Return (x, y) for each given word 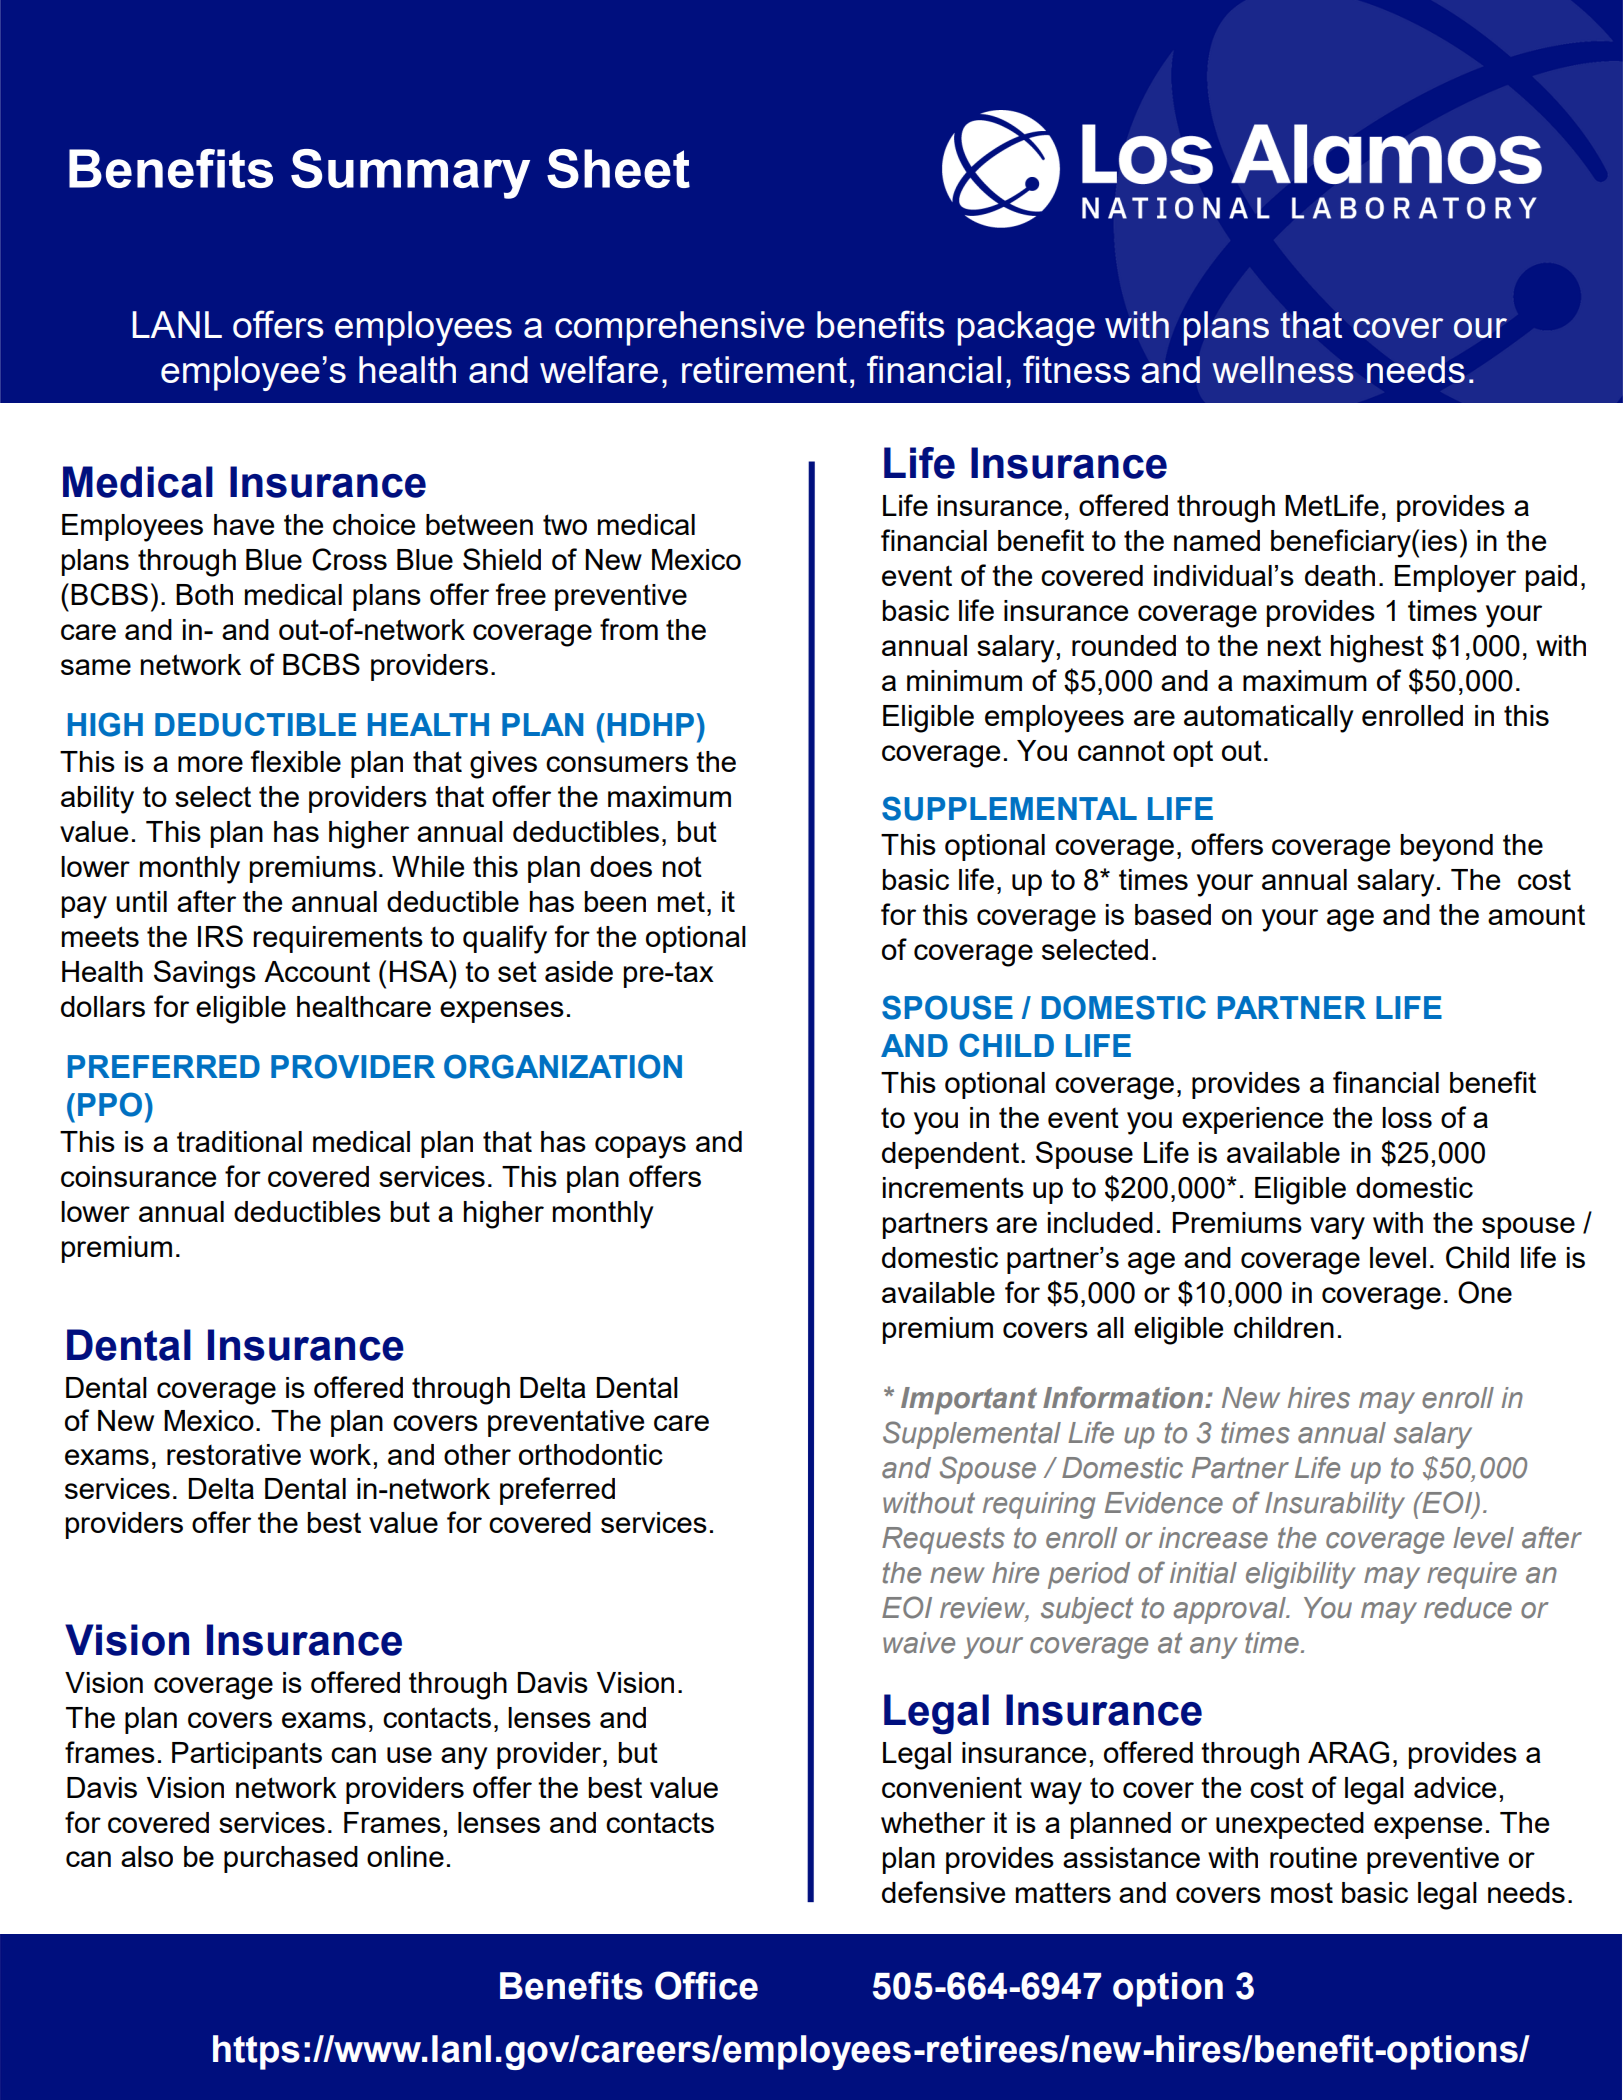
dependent (950, 1155)
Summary (410, 174)
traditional (239, 1141)
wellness (1283, 369)
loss (1407, 1117)
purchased (291, 1859)
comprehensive (680, 328)
